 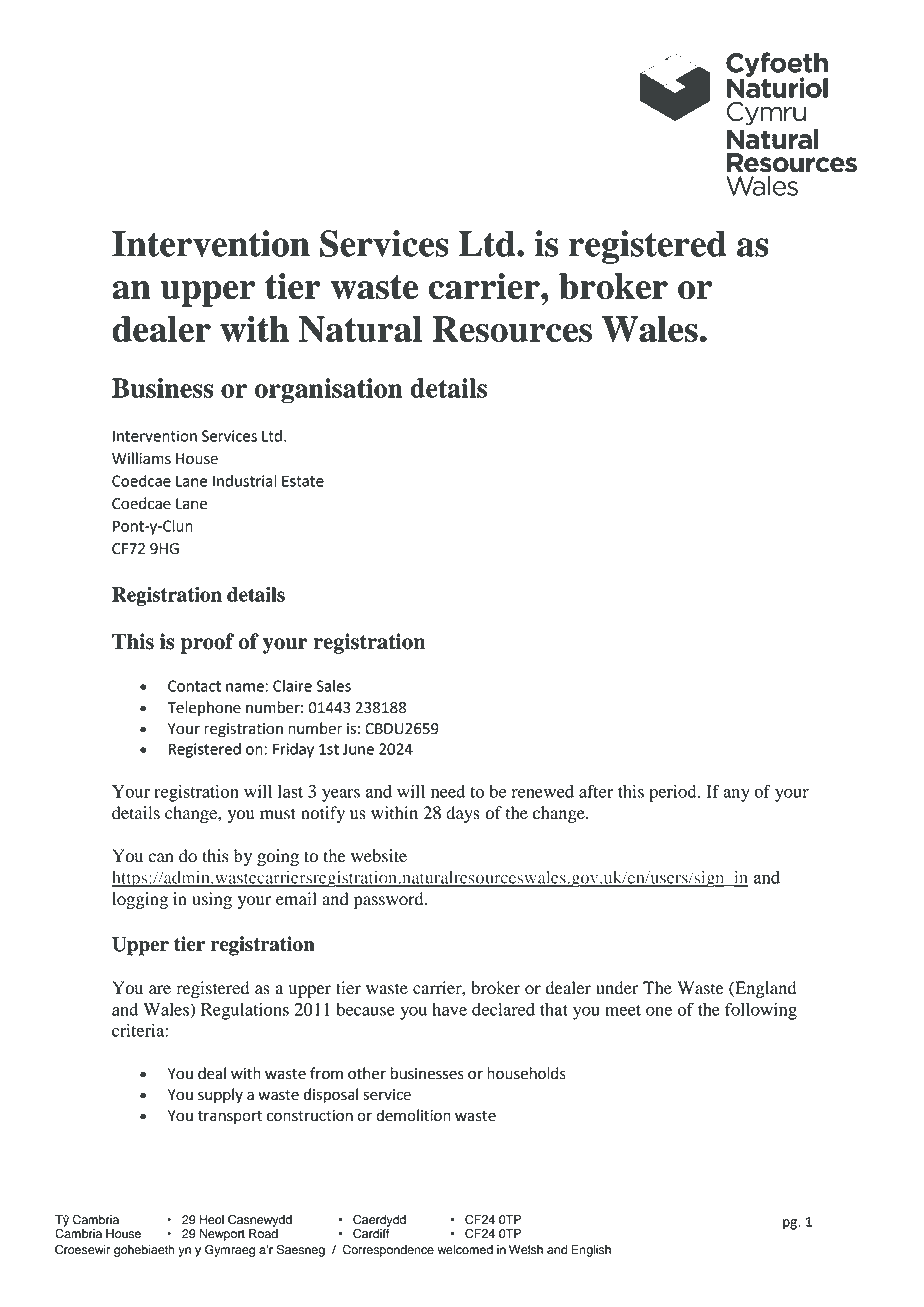 I want to click on Estate, so click(x=303, y=481).
